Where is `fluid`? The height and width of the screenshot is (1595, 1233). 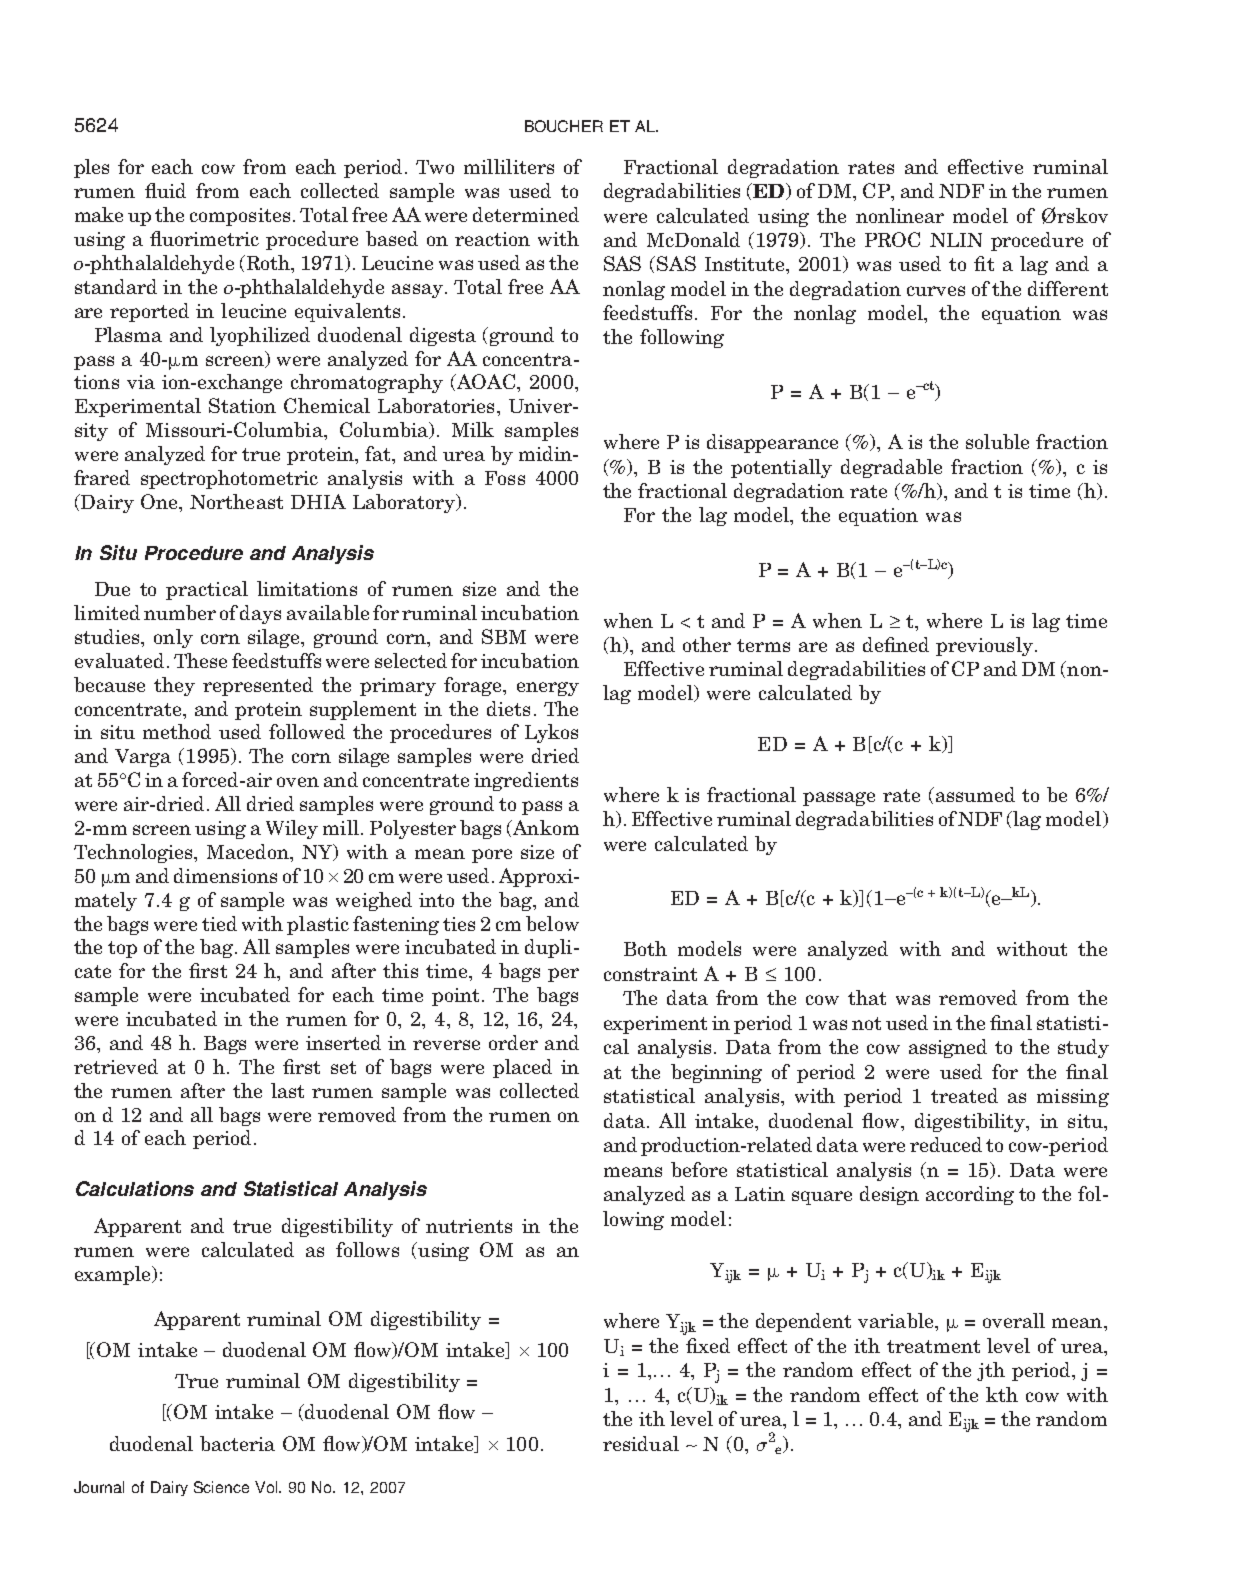
fluid is located at coordinates (165, 190).
